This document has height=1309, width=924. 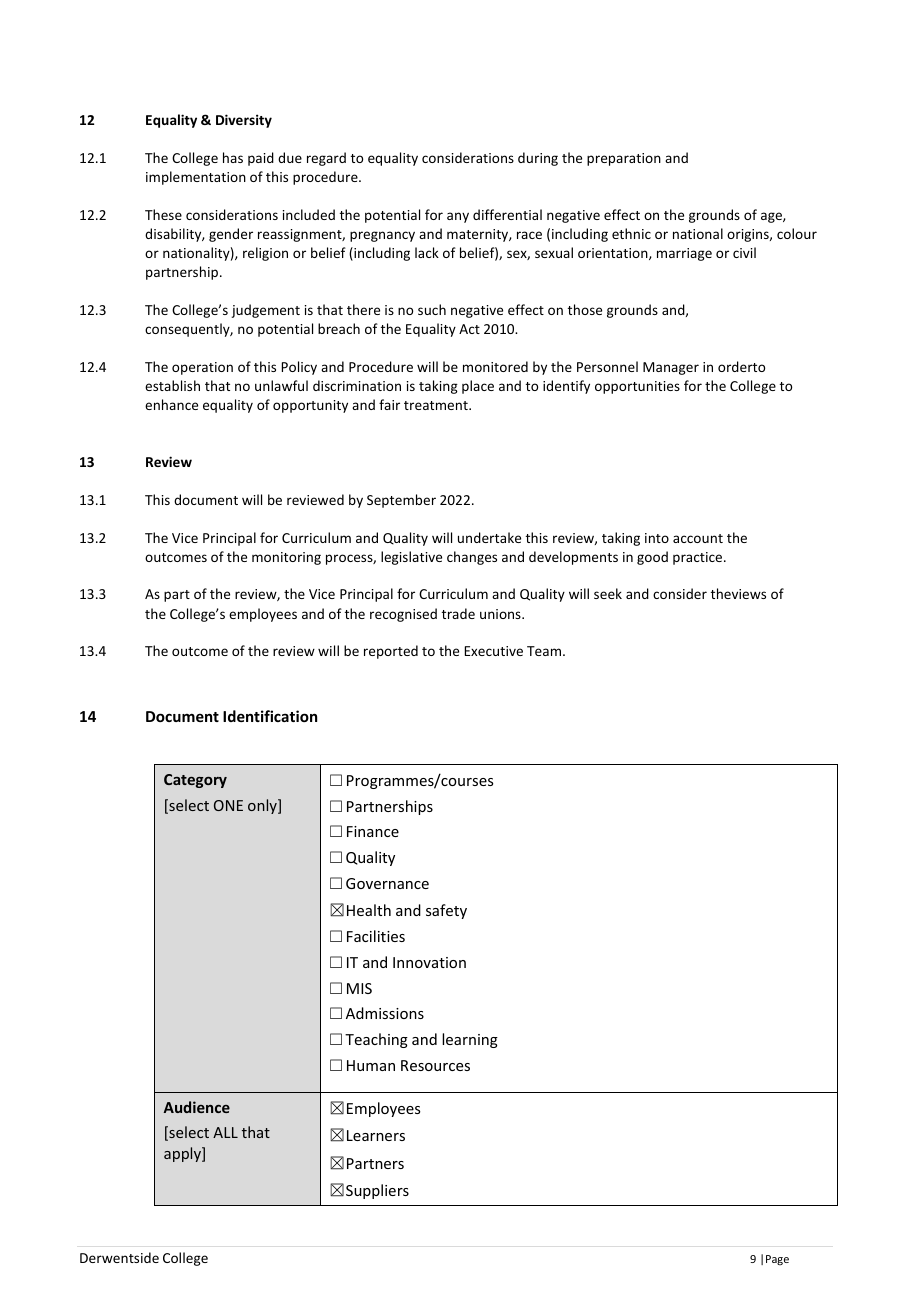 I want to click on practice, so click(x=699, y=558).
